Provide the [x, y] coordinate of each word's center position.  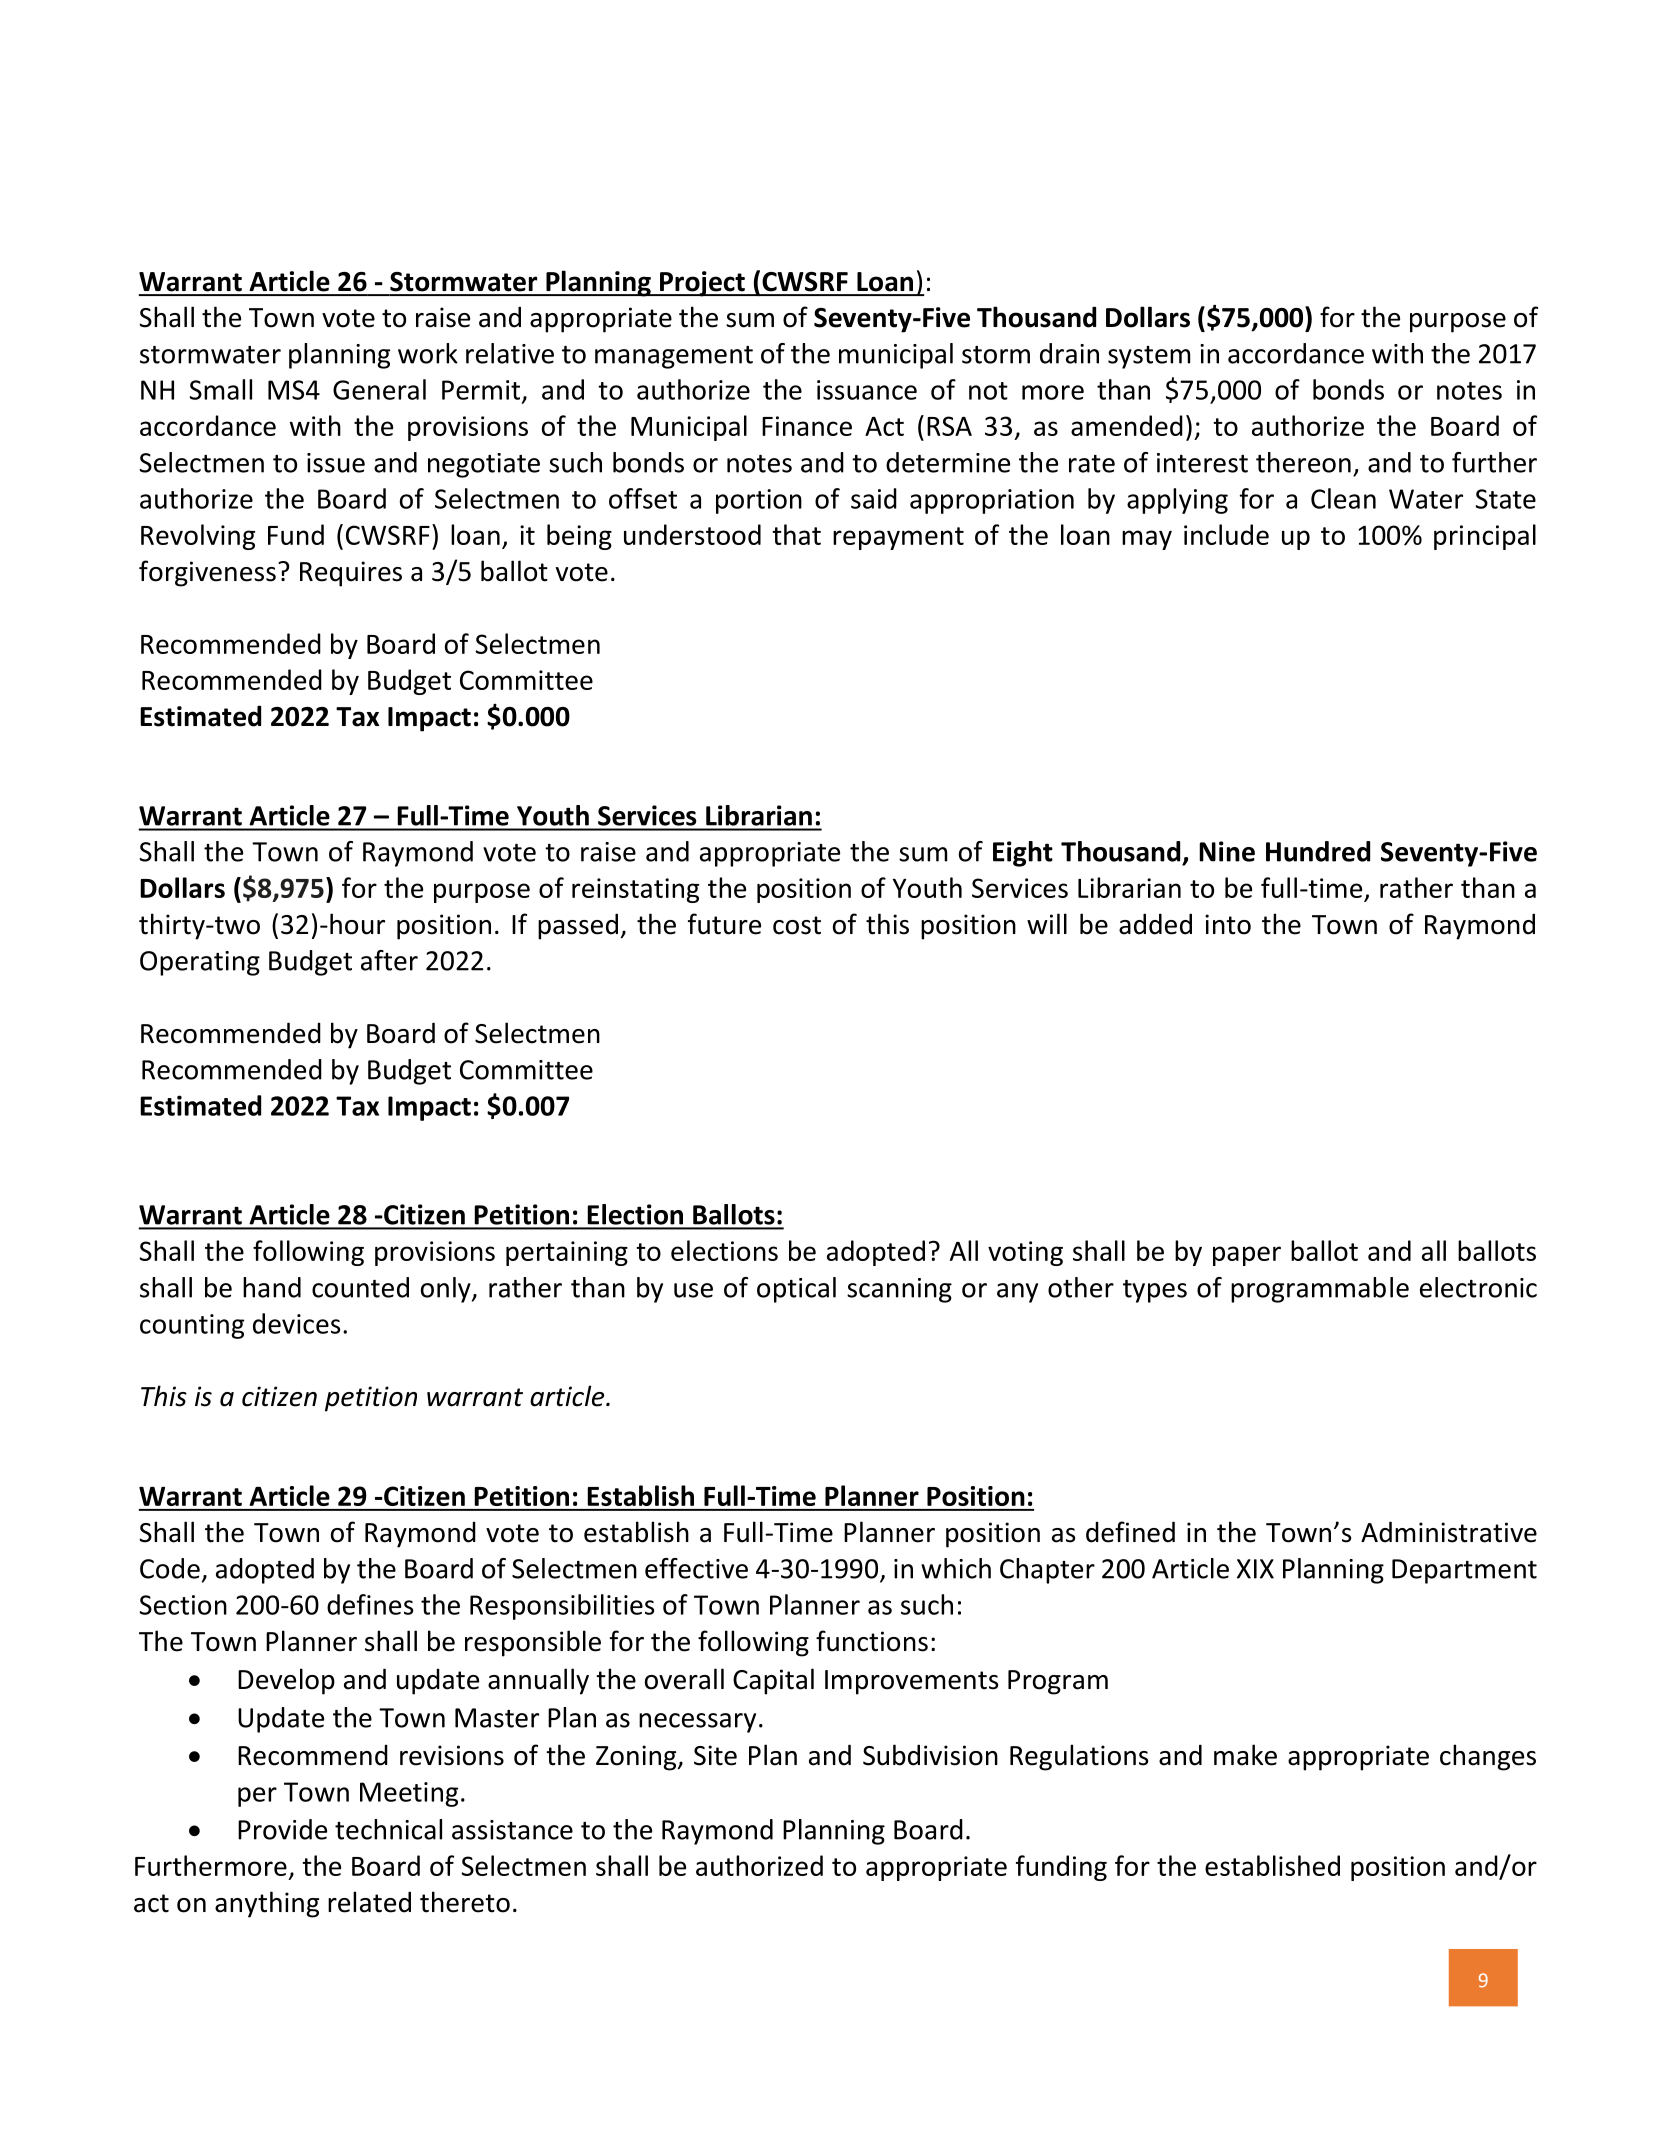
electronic [1478, 1287]
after [389, 960]
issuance [867, 390]
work [428, 353]
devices [297, 1323]
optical [796, 1290]
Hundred [1318, 851]
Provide [282, 1829]
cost [797, 925]
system [1149, 357]
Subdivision [930, 1755]
